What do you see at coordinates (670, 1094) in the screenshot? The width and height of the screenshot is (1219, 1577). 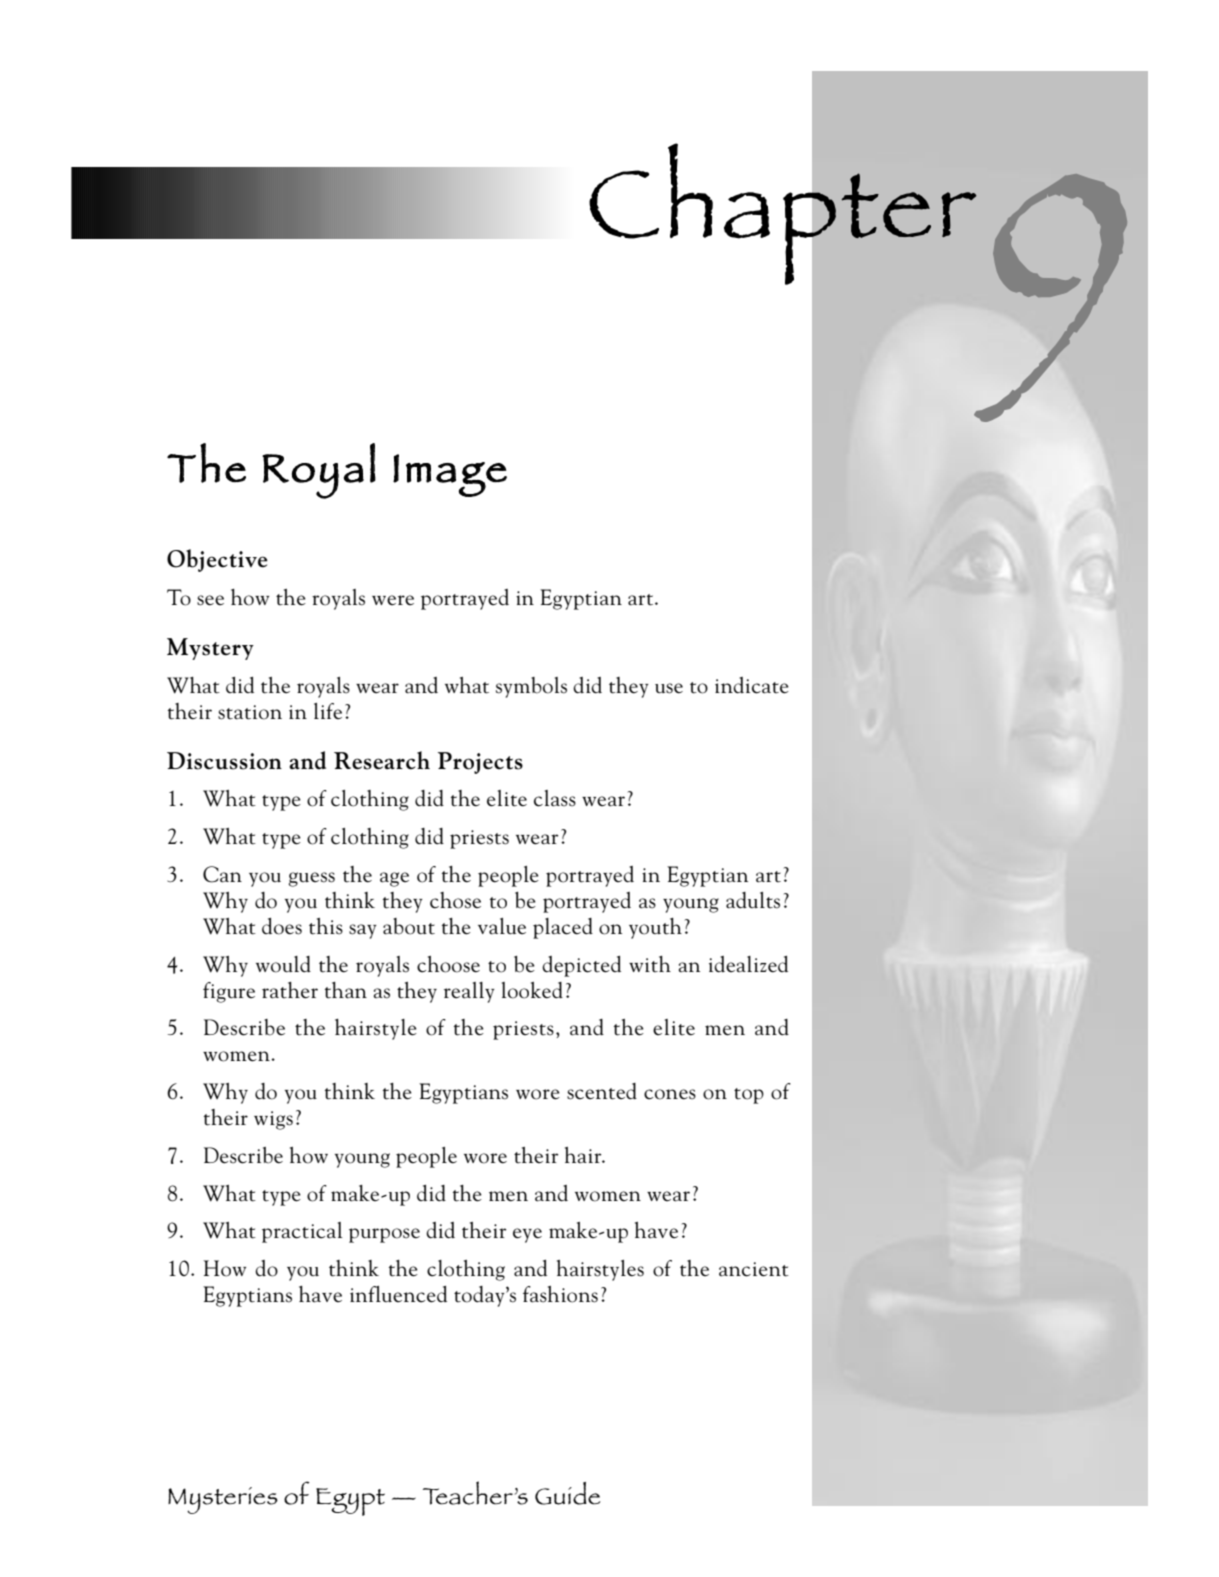 I see `cones` at bounding box center [670, 1094].
